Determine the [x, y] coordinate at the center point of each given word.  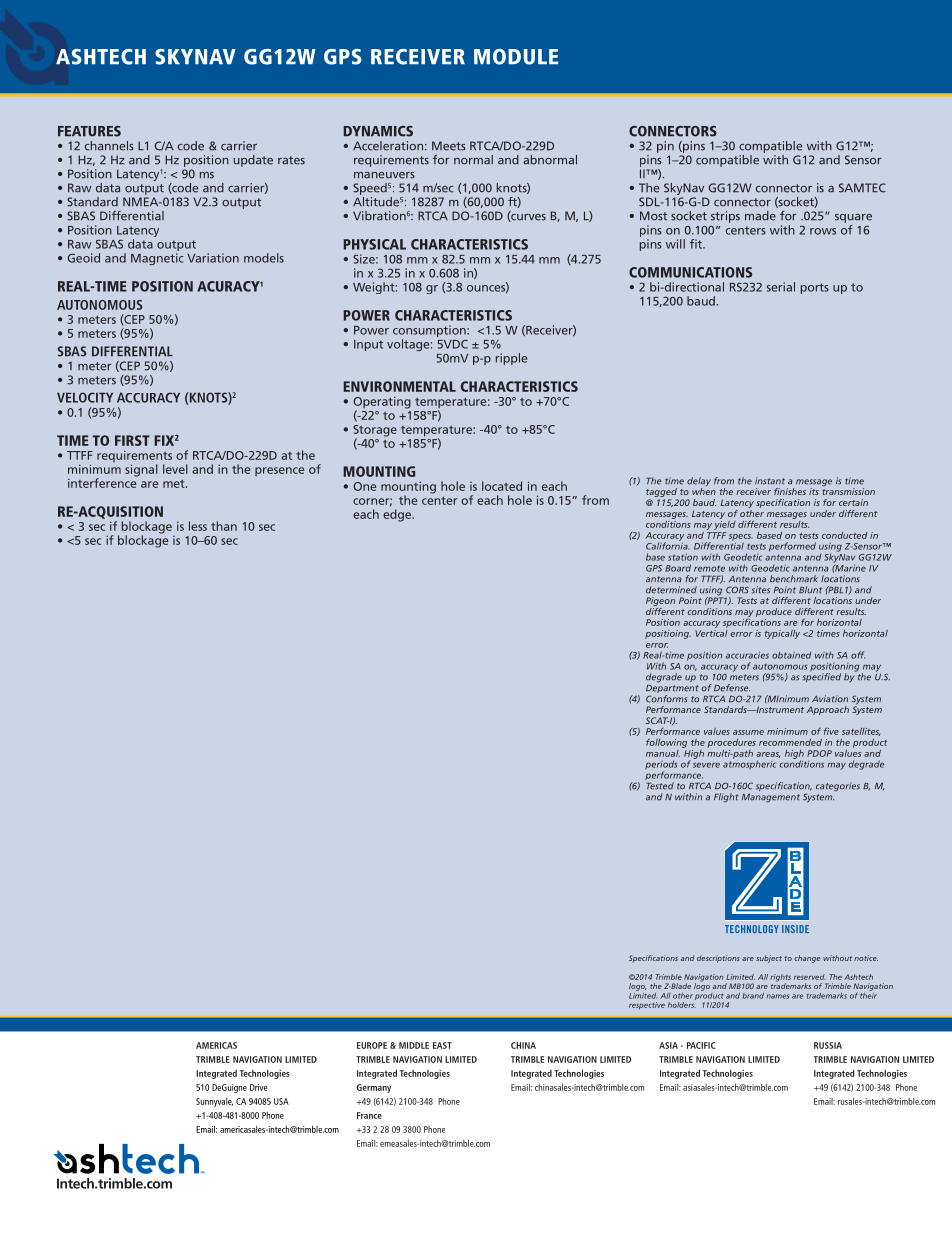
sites [761, 590]
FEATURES [89, 131]
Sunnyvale [214, 1102]
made [760, 216]
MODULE [516, 57]
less [198, 526]
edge [398, 515]
